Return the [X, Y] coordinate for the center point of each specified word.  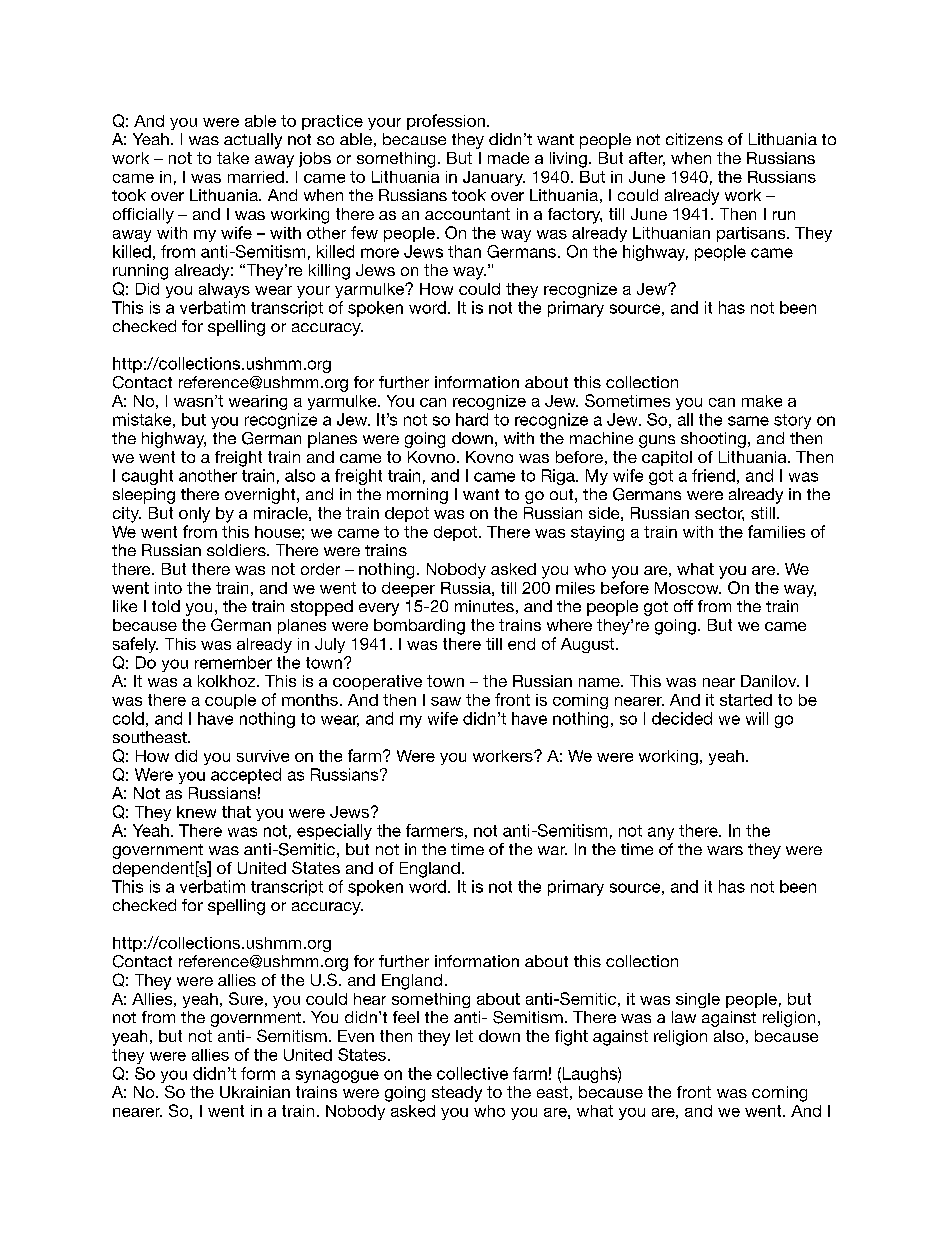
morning [417, 496]
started [746, 700]
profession [446, 122]
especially [334, 832]
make [762, 401]
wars [725, 850]
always [224, 290]
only [194, 515]
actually [253, 141]
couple [230, 701]
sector [719, 514]
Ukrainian [255, 1092]
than [464, 251]
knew [196, 812]
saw [446, 701]
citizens [694, 139]
